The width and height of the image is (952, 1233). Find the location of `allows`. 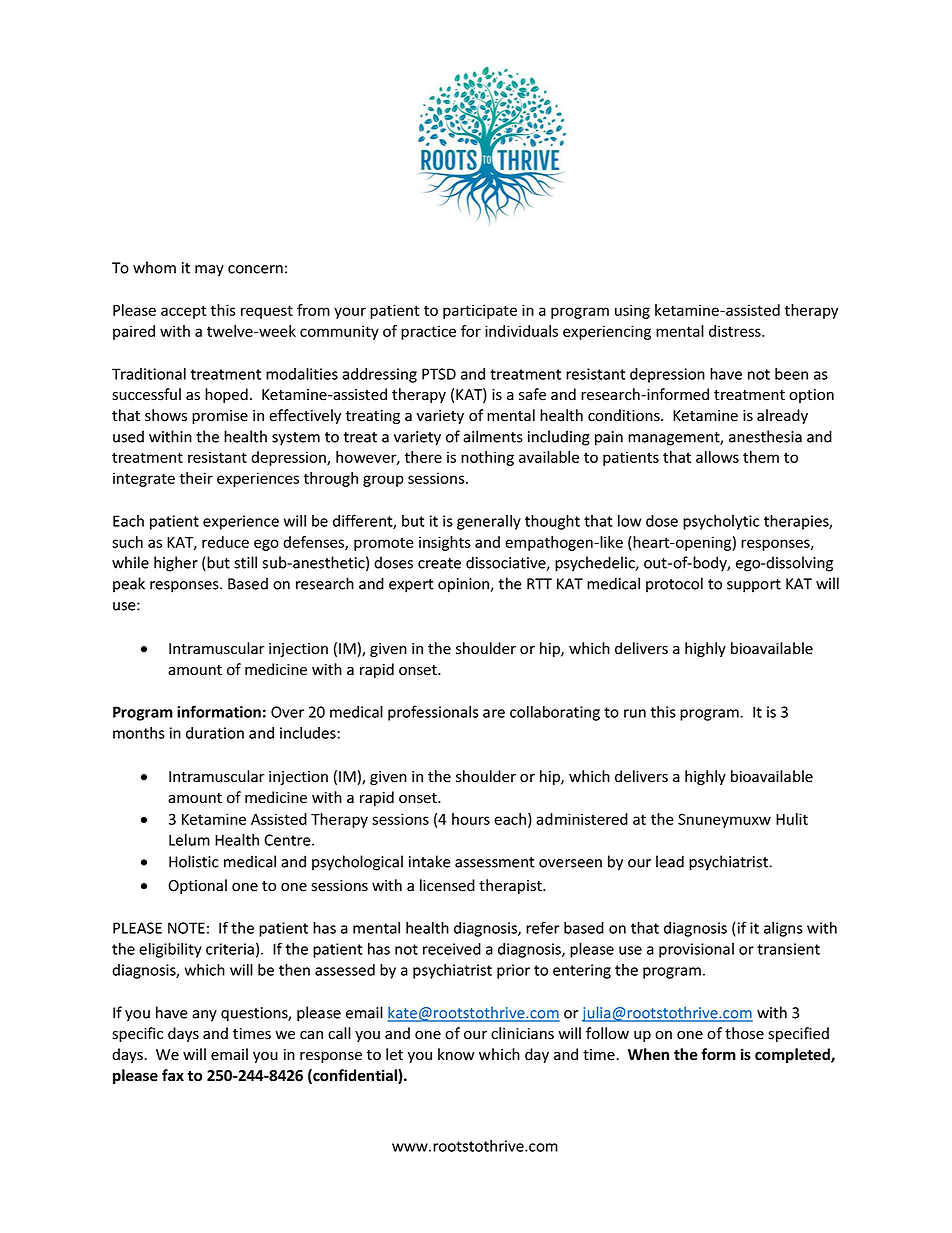

allows is located at coordinates (717, 457).
